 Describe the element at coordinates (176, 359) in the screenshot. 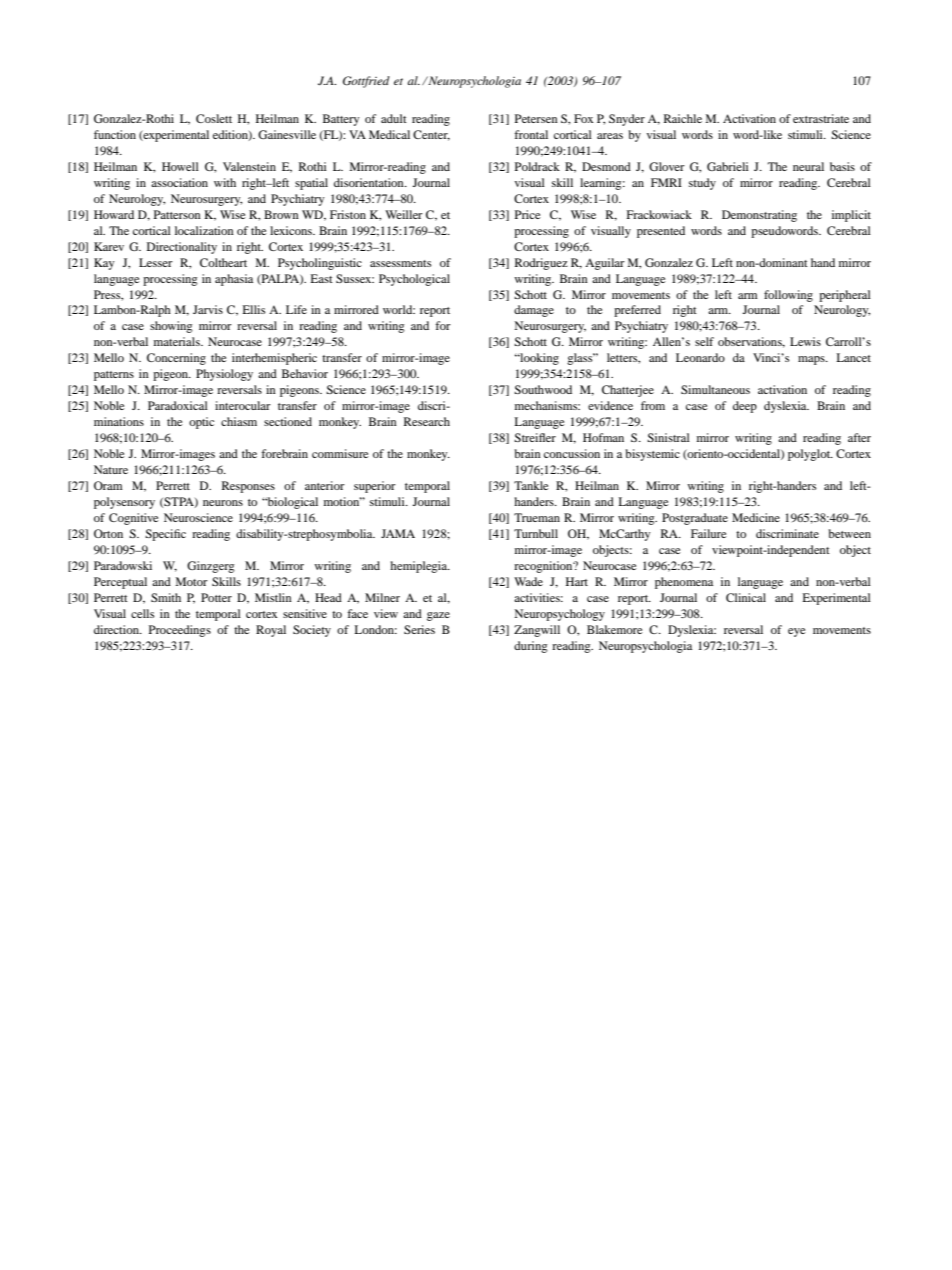

I see `Concerning` at that location.
